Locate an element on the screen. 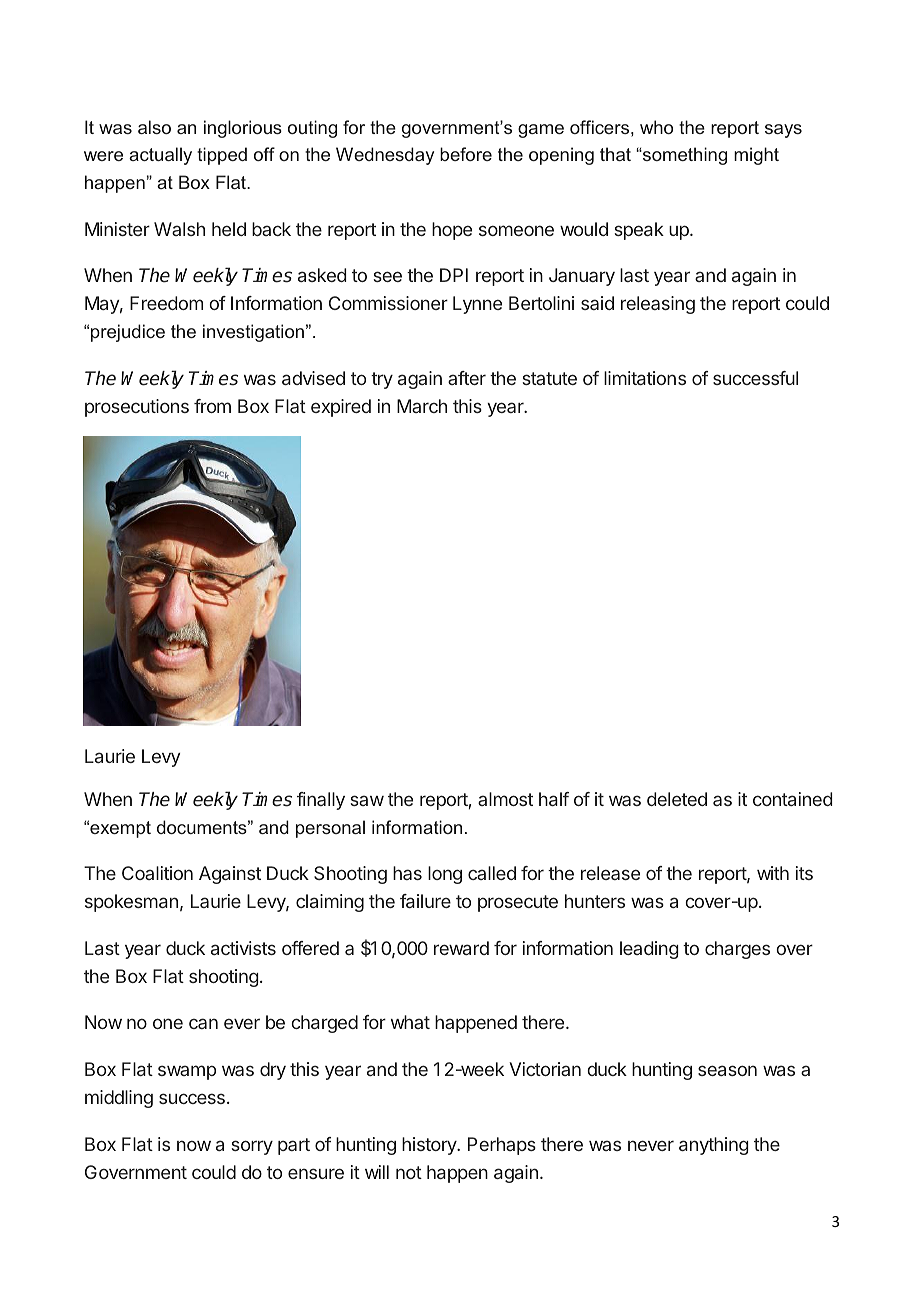  deleted is located at coordinates (677, 799).
